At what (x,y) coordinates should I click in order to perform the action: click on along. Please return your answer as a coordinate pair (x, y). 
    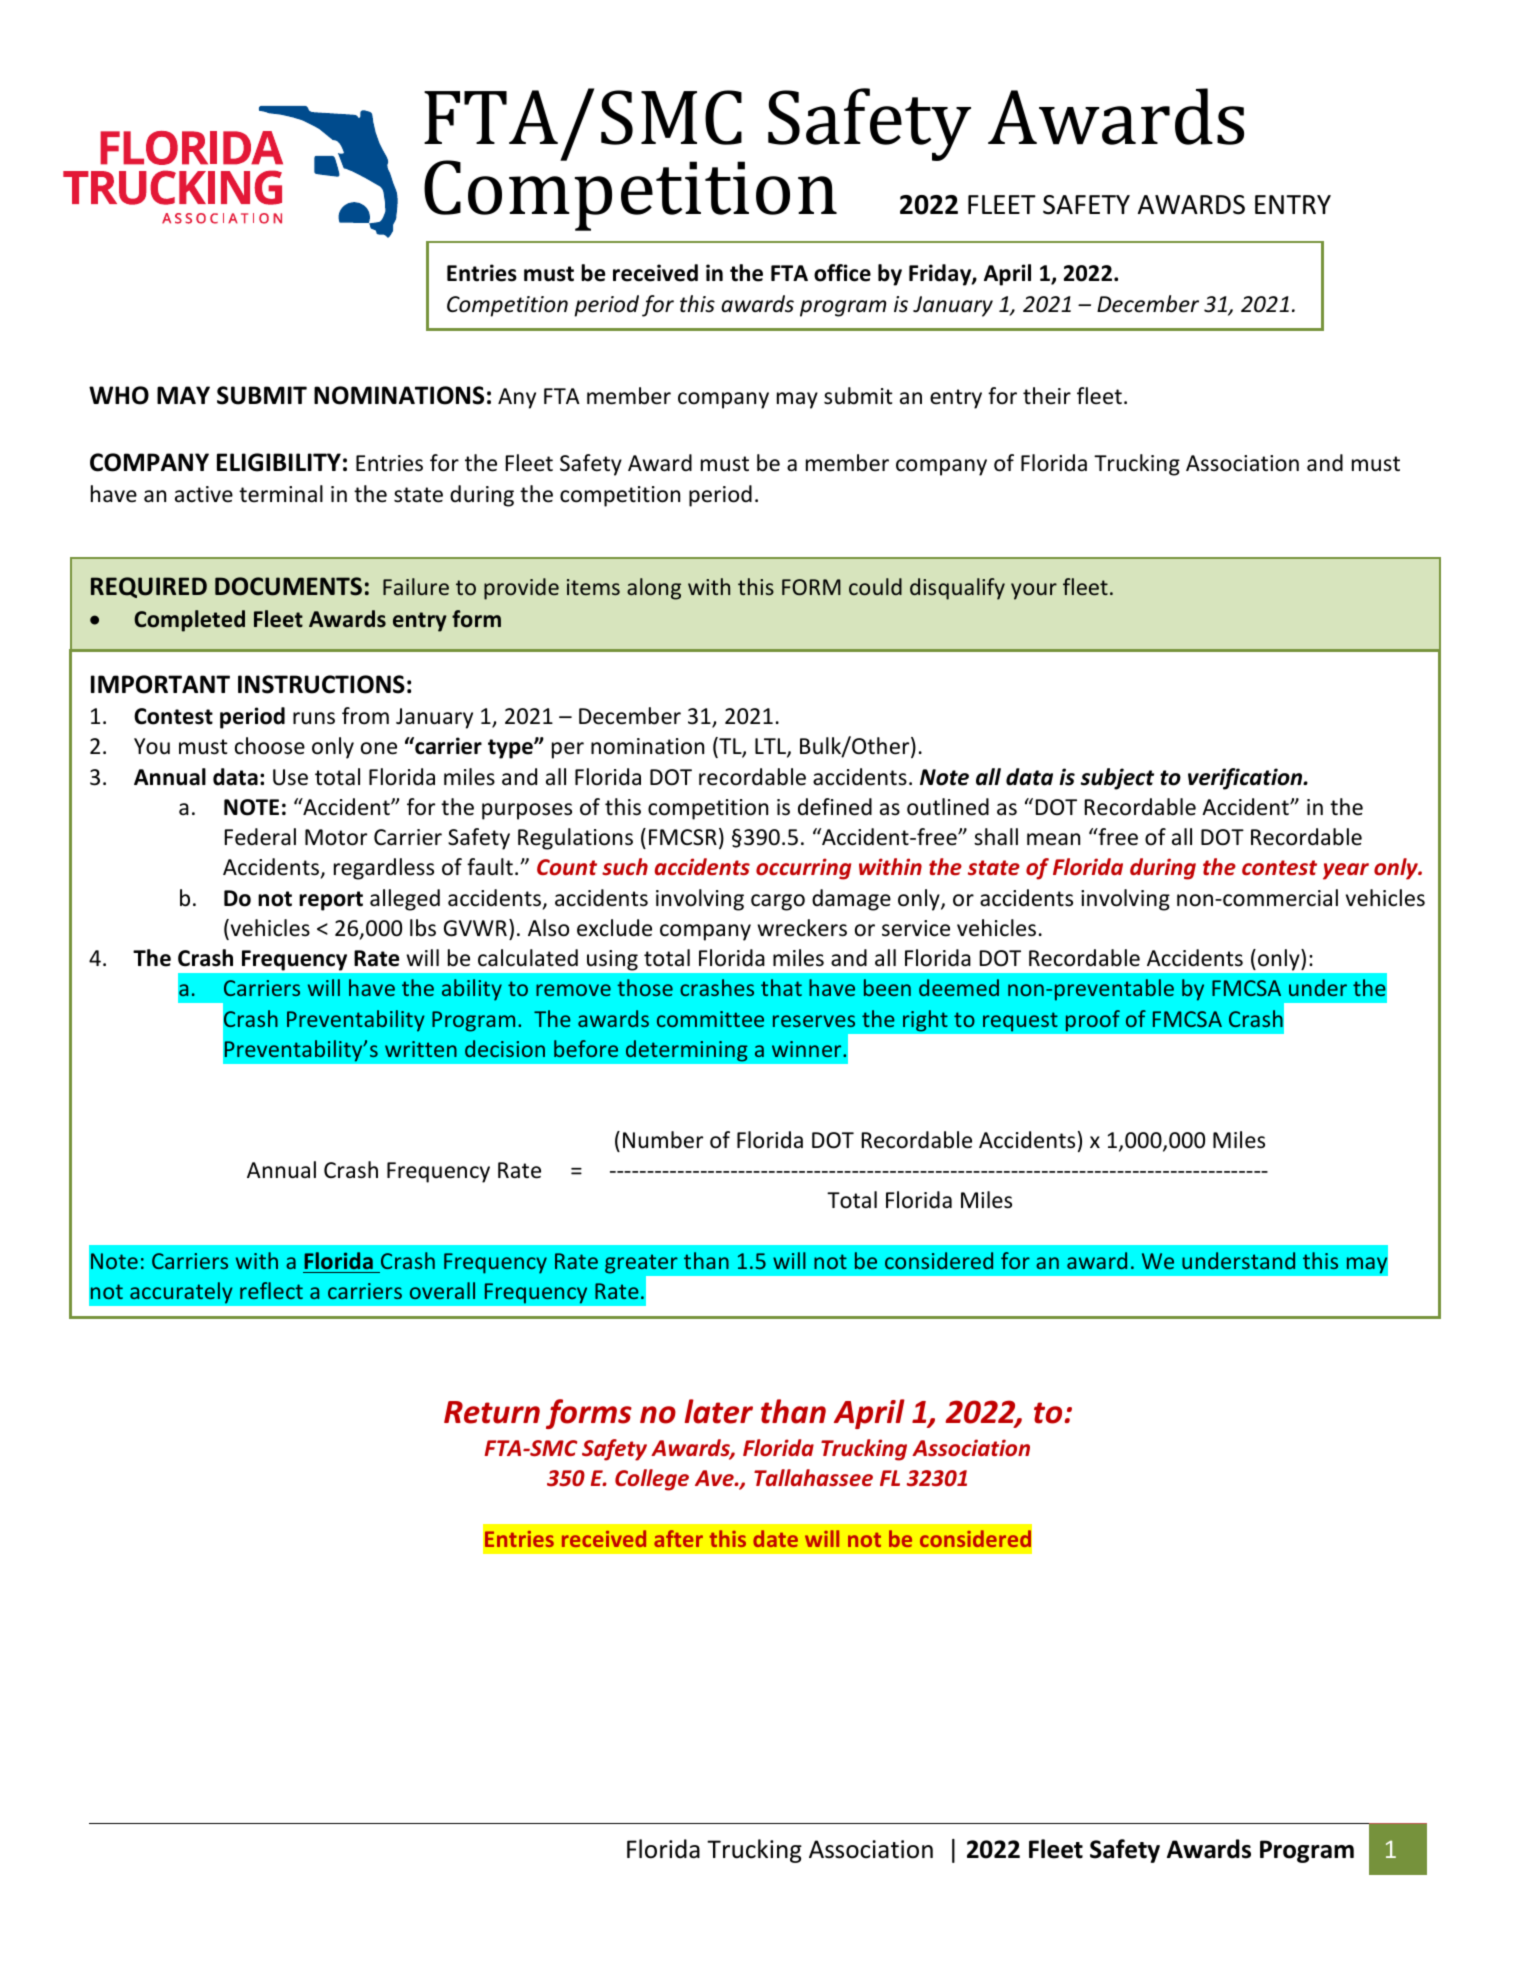
    Looking at the image, I should click on (654, 589).
